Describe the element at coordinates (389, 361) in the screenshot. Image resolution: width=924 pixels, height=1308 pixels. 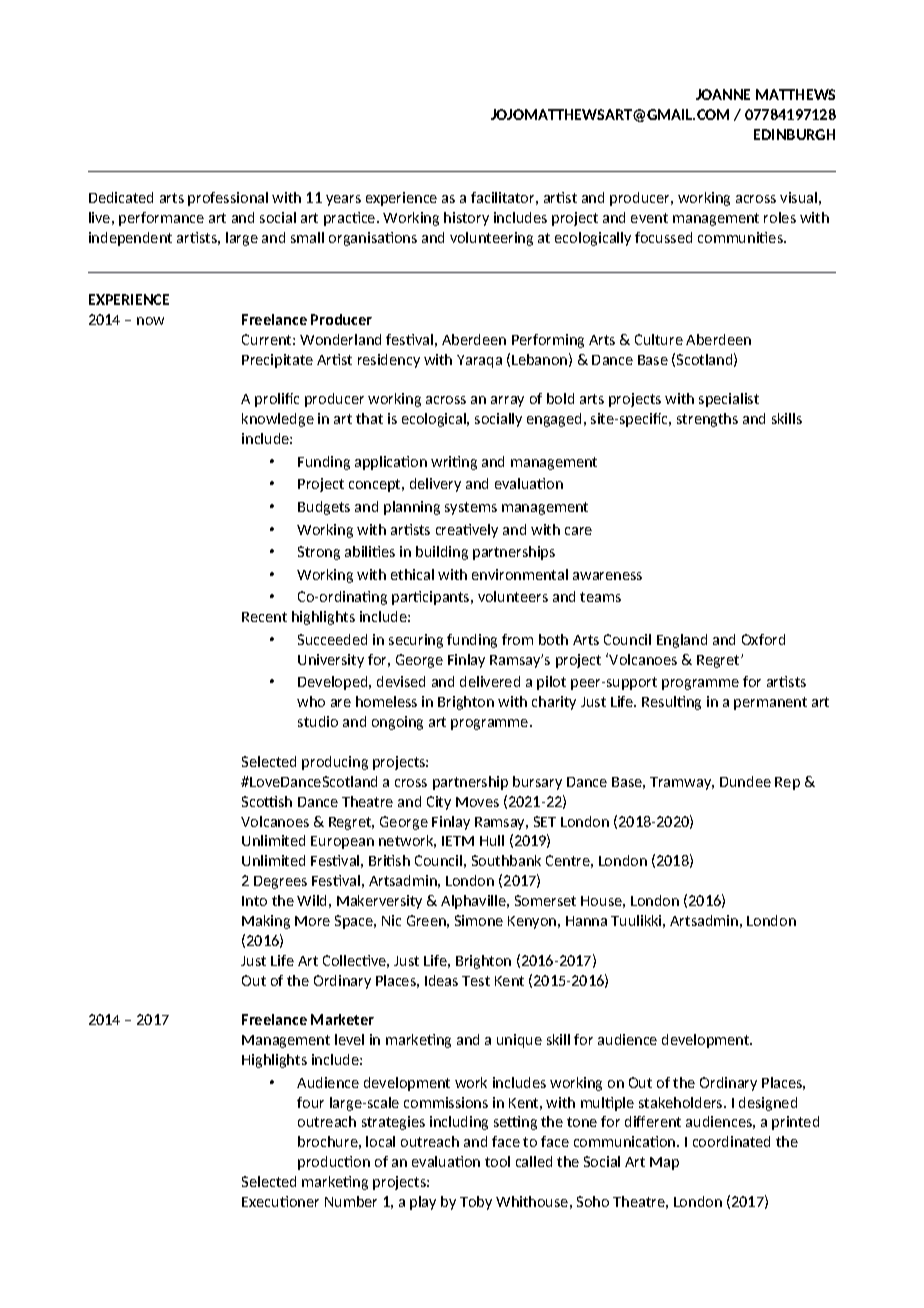
I see `residency` at that location.
